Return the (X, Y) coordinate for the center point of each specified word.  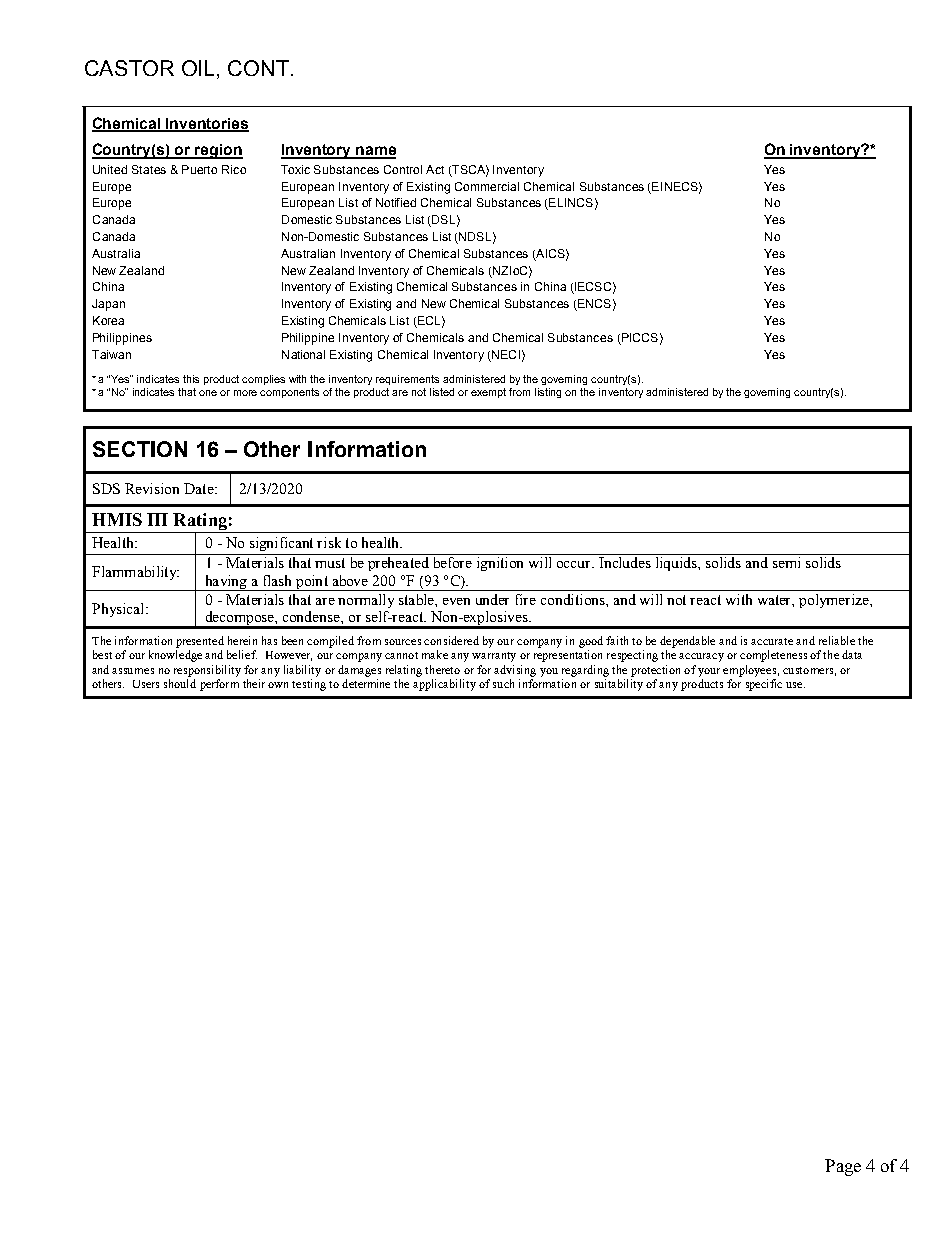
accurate (772, 641)
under (492, 599)
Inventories (206, 125)
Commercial (487, 186)
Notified (396, 202)
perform (219, 685)
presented (200, 642)
